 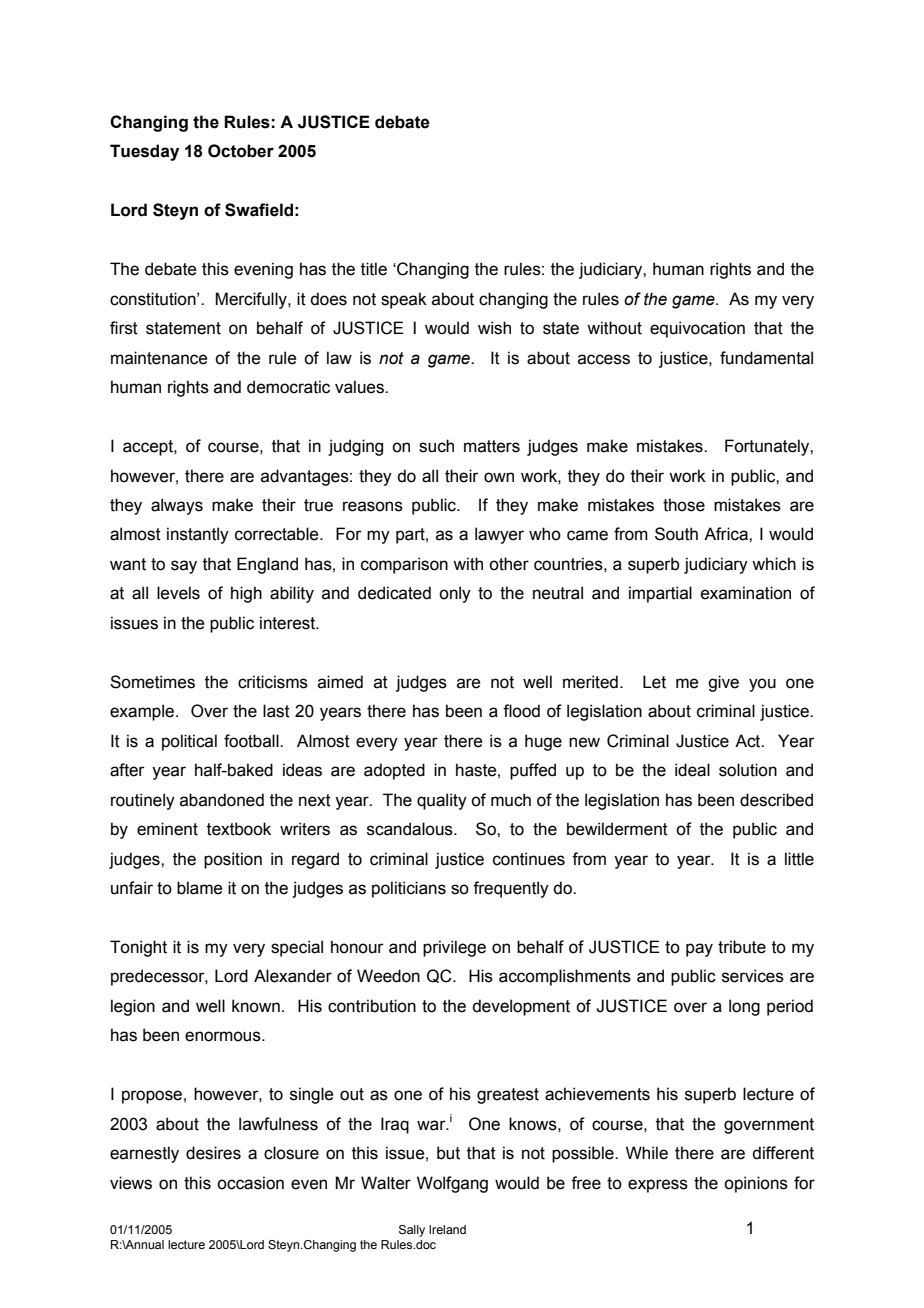 What do you see at coordinates (250, 1183) in the screenshot?
I see `occasion` at bounding box center [250, 1183].
